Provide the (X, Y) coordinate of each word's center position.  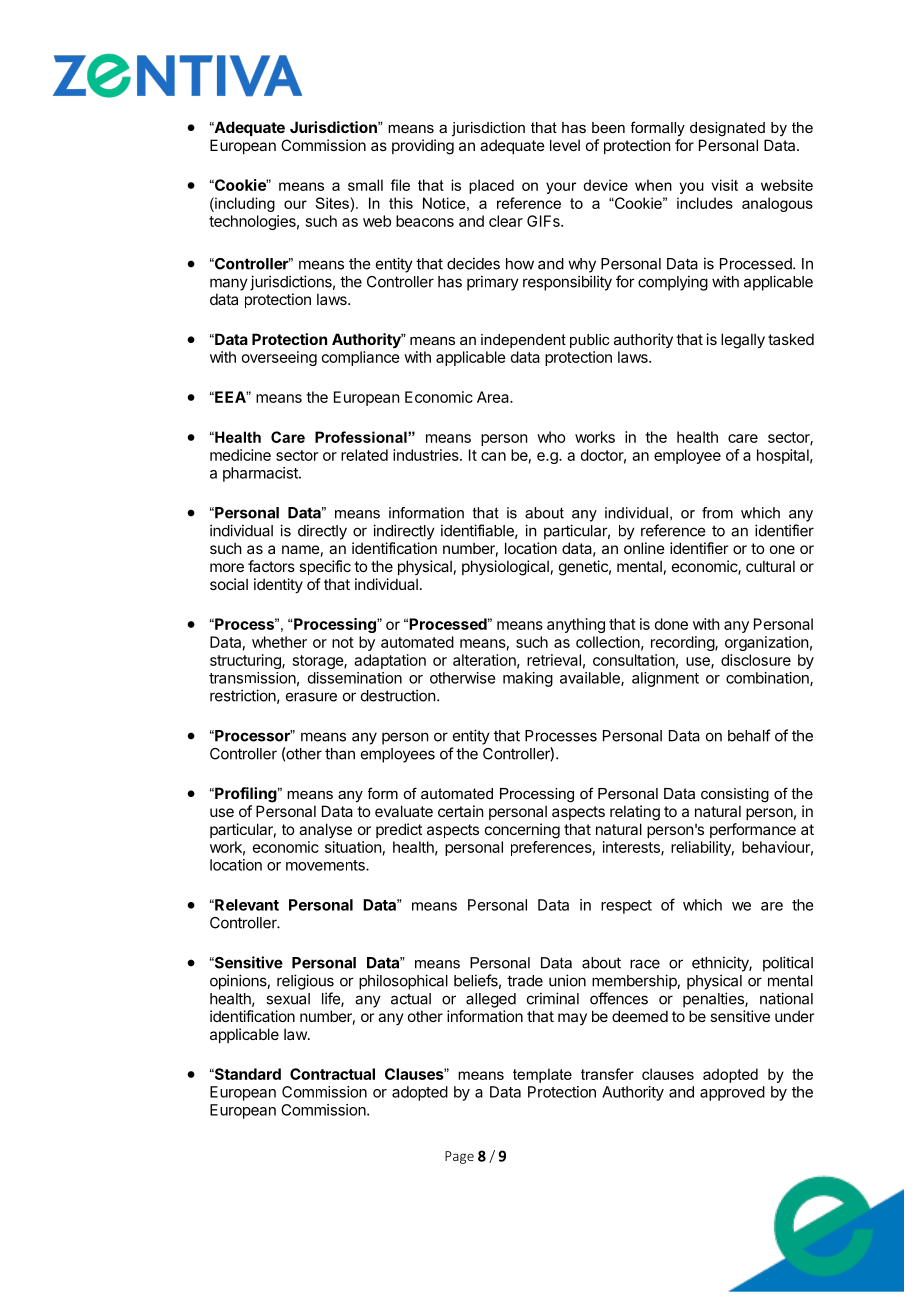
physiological (505, 568)
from (717, 513)
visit (724, 185)
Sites (333, 203)
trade (525, 981)
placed (491, 186)
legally (743, 341)
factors (271, 566)
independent (523, 341)
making (528, 679)
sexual (288, 999)
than (340, 754)
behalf (749, 735)
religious (305, 982)
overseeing (279, 358)
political (788, 964)
